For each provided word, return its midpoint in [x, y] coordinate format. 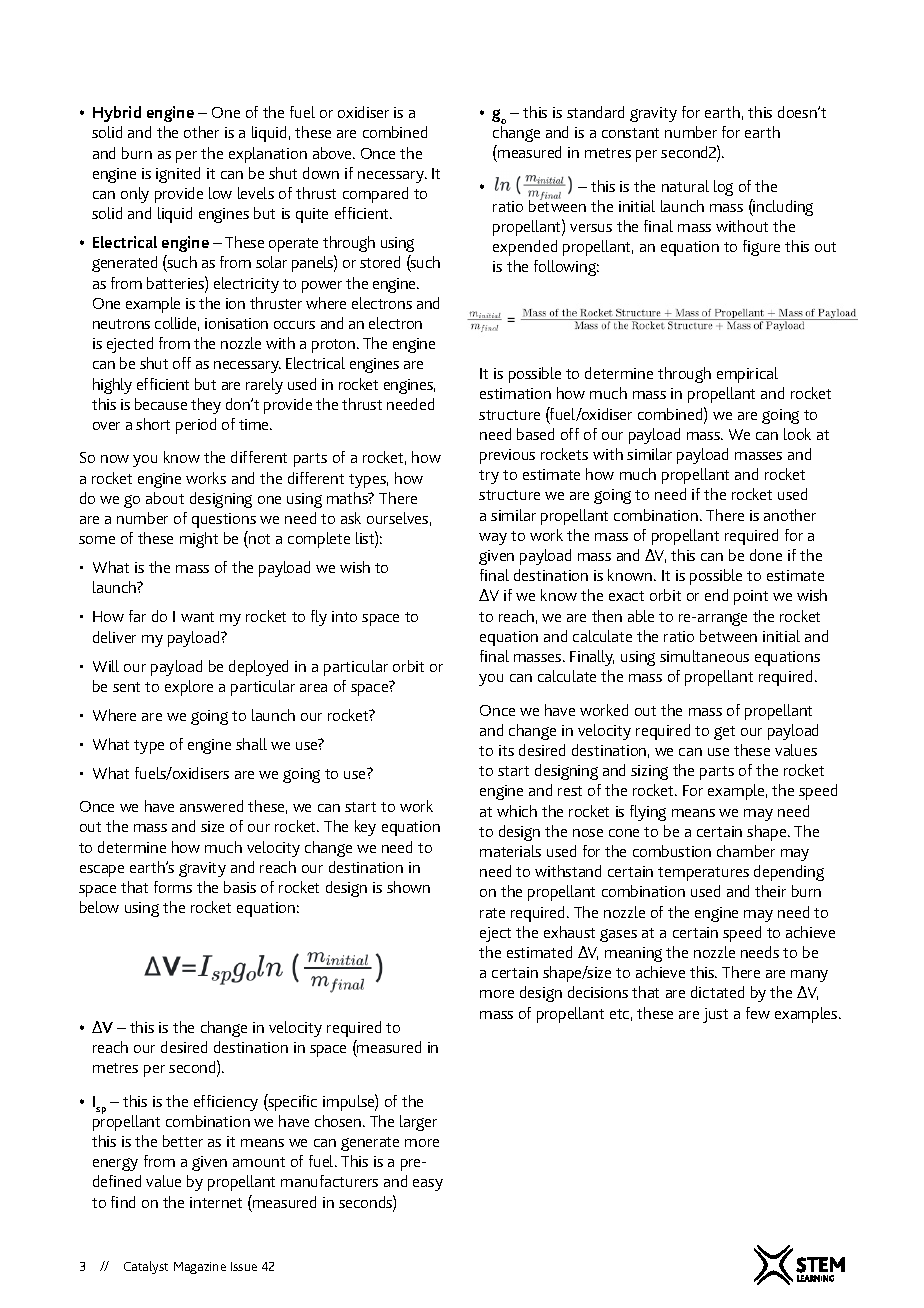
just [715, 1015]
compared [375, 195]
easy [428, 1185]
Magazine [200, 1268]
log [723, 188]
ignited [178, 175]
